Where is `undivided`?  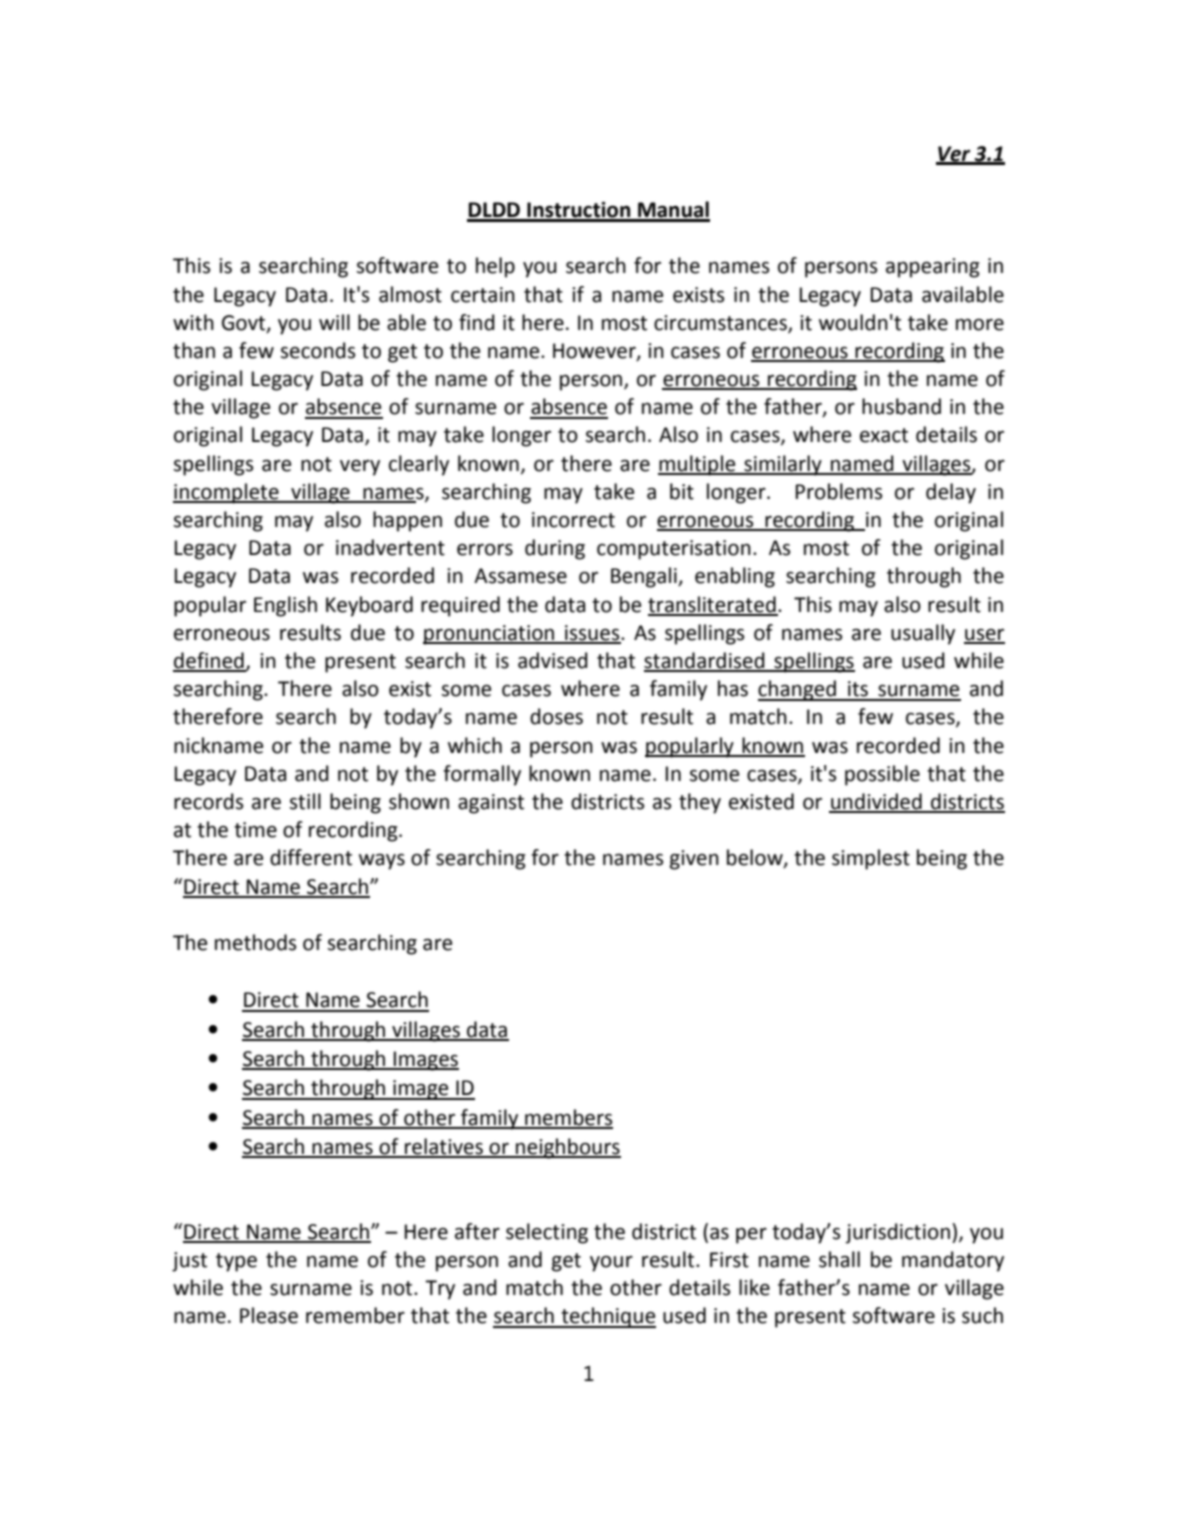
undivided is located at coordinates (876, 802).
